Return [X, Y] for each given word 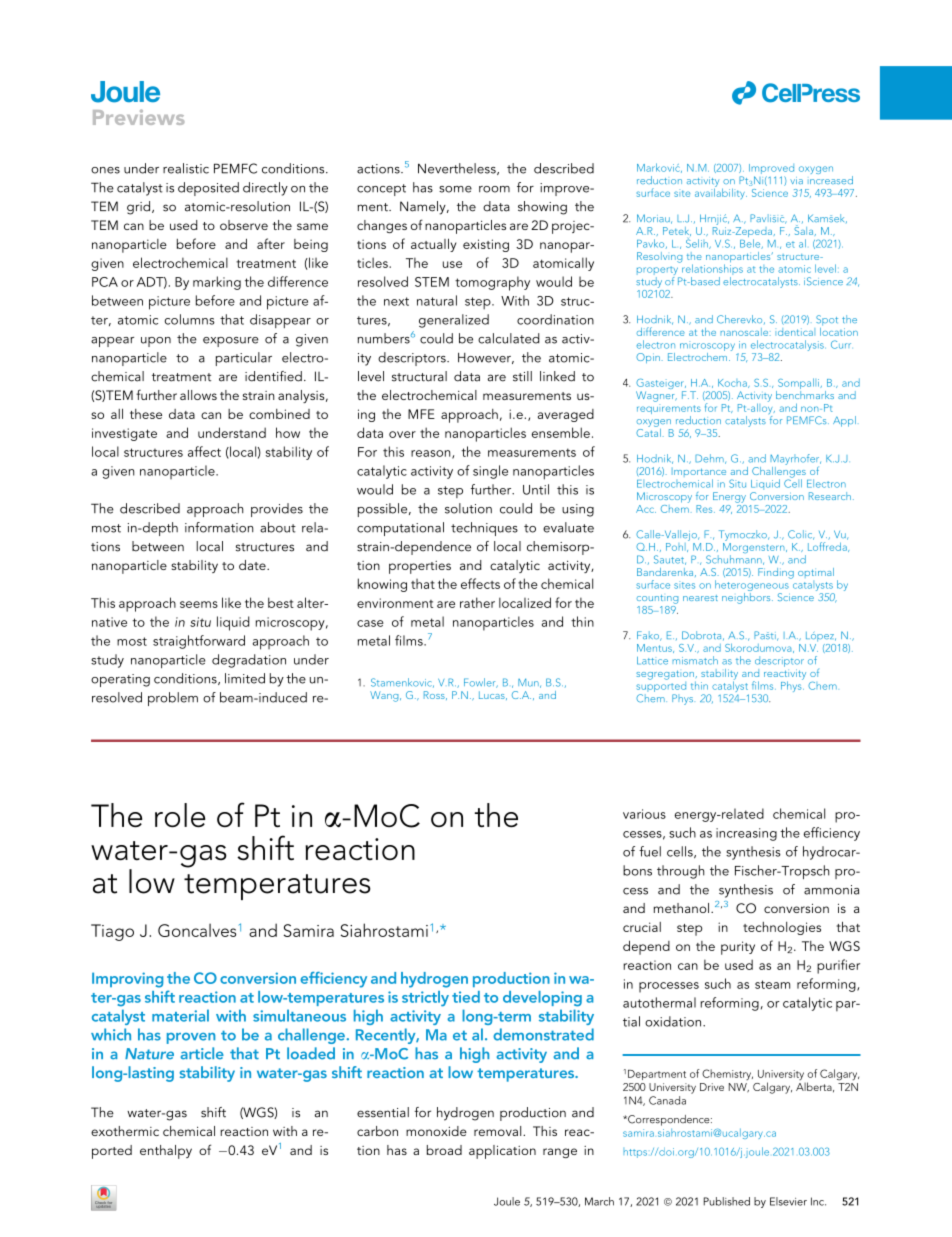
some [455, 189]
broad [444, 1150]
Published [726, 1201]
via [796, 180]
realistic [186, 168]
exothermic [125, 1131]
